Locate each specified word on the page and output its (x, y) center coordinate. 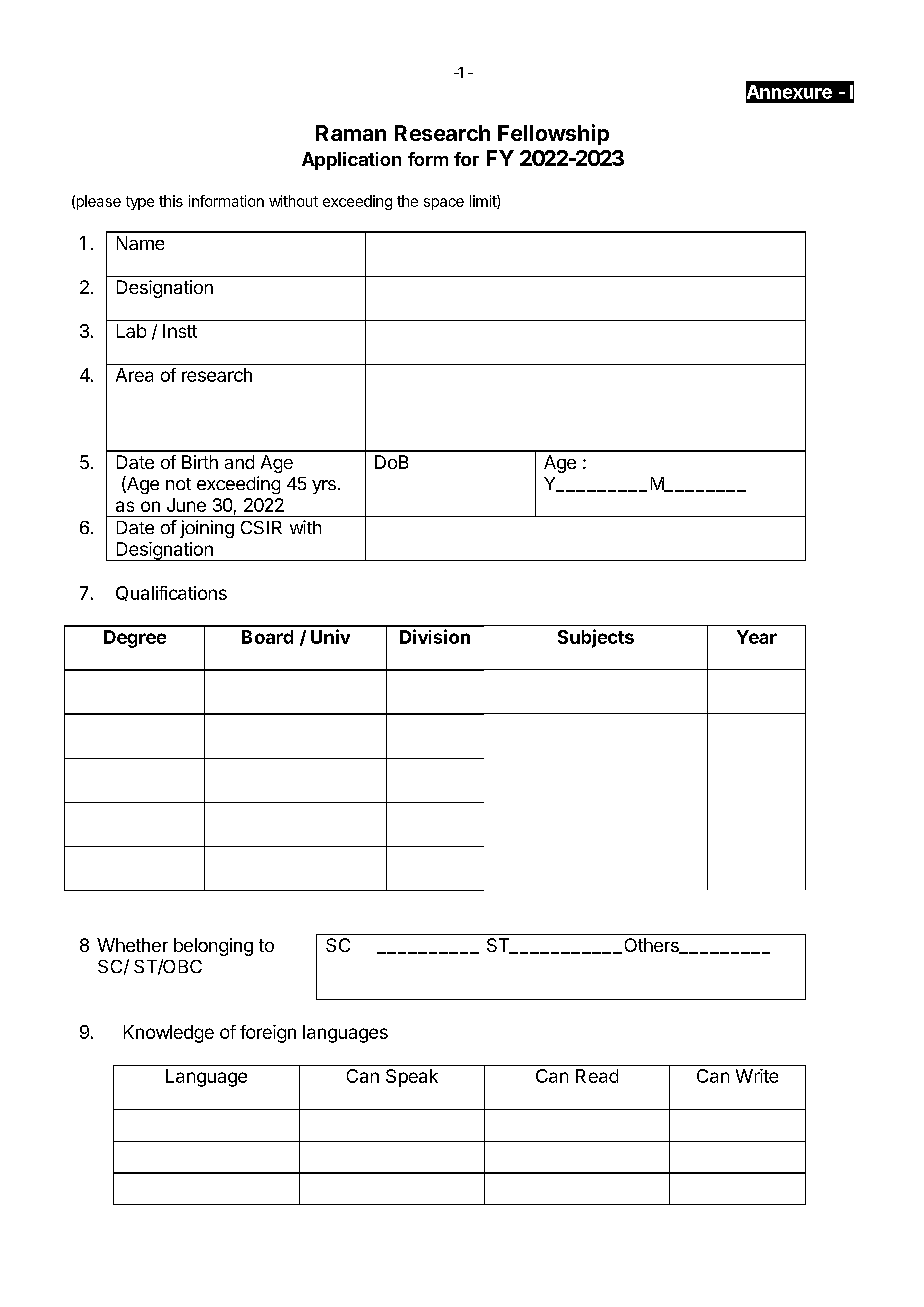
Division (435, 636)
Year (757, 637)
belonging (213, 947)
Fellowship (553, 134)
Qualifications (171, 593)
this (171, 201)
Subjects (596, 638)
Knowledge (169, 1034)
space (444, 204)
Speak (412, 1078)
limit (484, 202)
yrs (324, 487)
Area (134, 375)
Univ (330, 636)
